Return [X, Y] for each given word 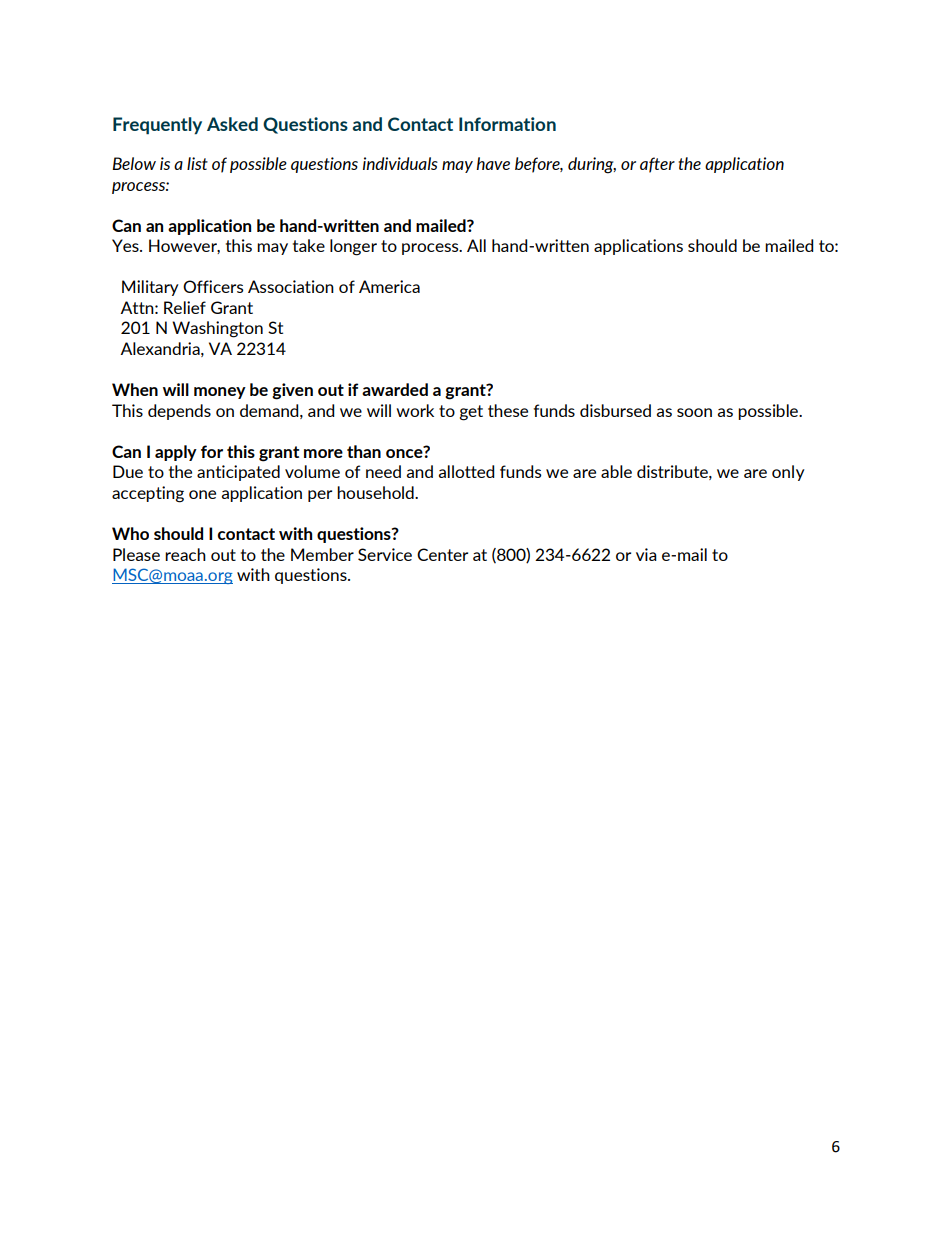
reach [185, 554]
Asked [232, 124]
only [788, 473]
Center [442, 554]
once [405, 452]
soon [694, 412]
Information [507, 124]
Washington [217, 329]
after [657, 165]
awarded [395, 389]
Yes [126, 245]
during [592, 165]
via [646, 554]
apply [176, 453]
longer [353, 247]
